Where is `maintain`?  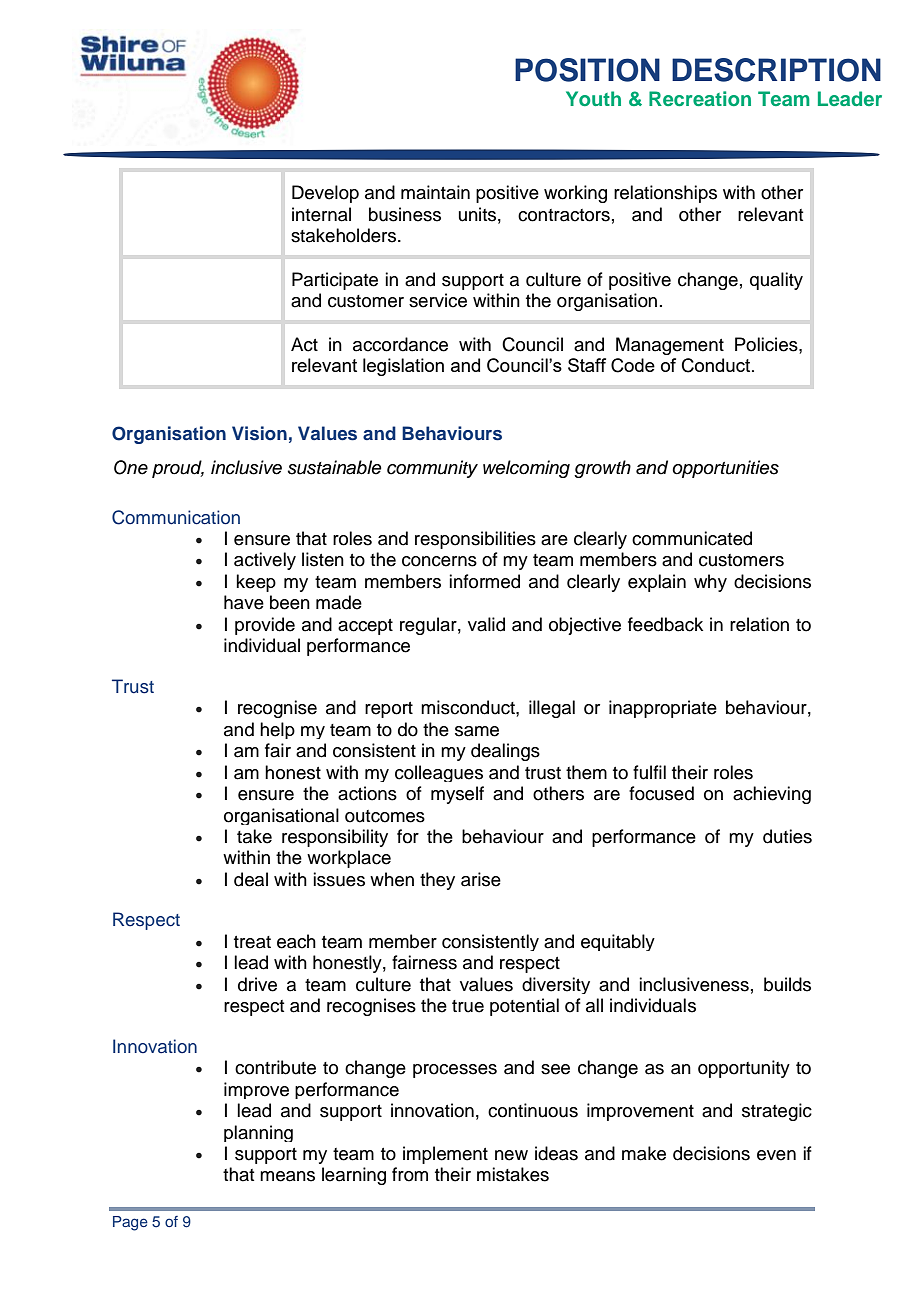
maintain is located at coordinates (435, 192).
